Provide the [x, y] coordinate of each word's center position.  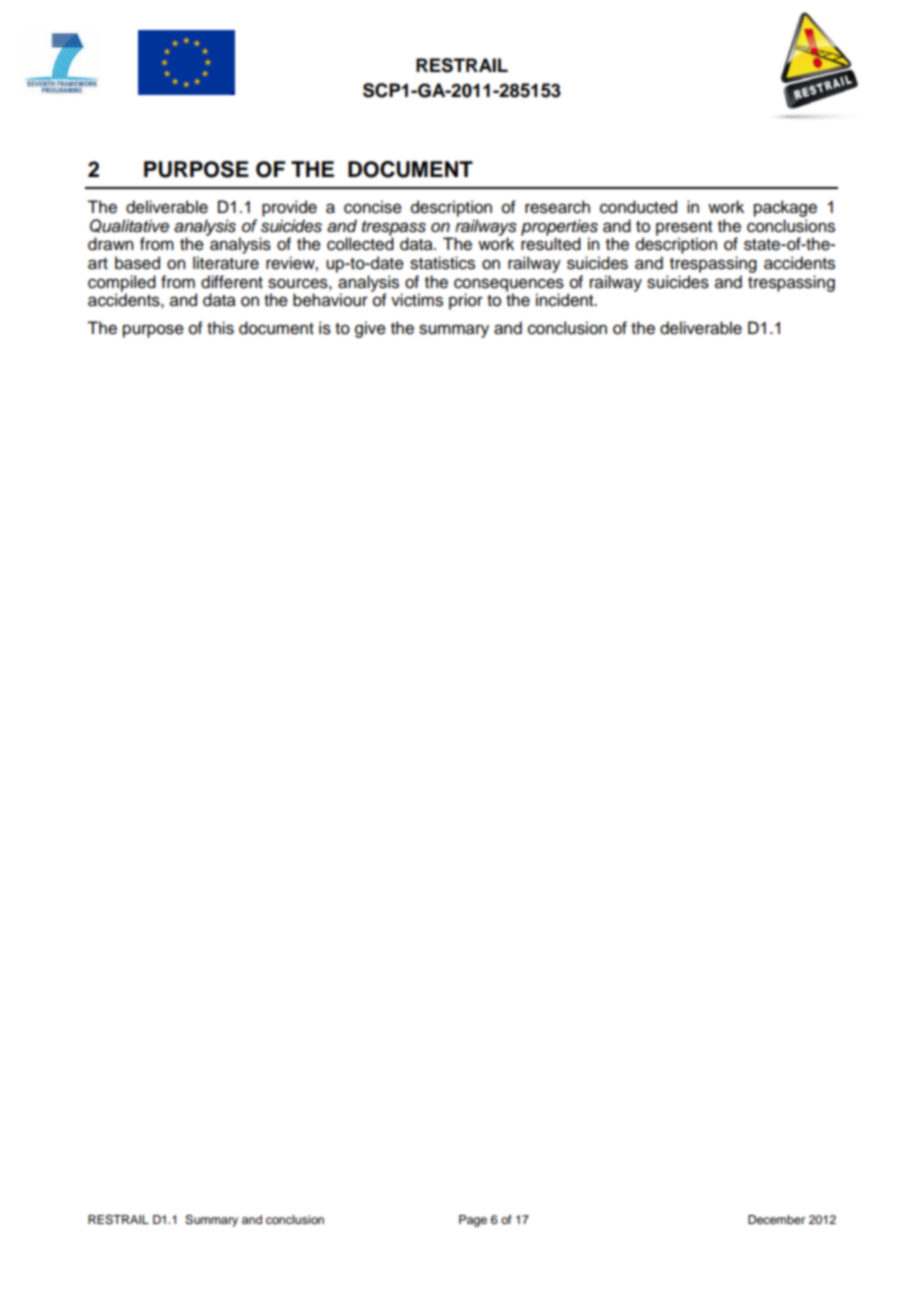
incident [566, 300]
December [776, 1219]
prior [466, 301]
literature [226, 263]
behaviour [330, 300]
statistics [442, 263]
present [684, 229]
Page [473, 1221]
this [220, 328]
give [370, 329]
